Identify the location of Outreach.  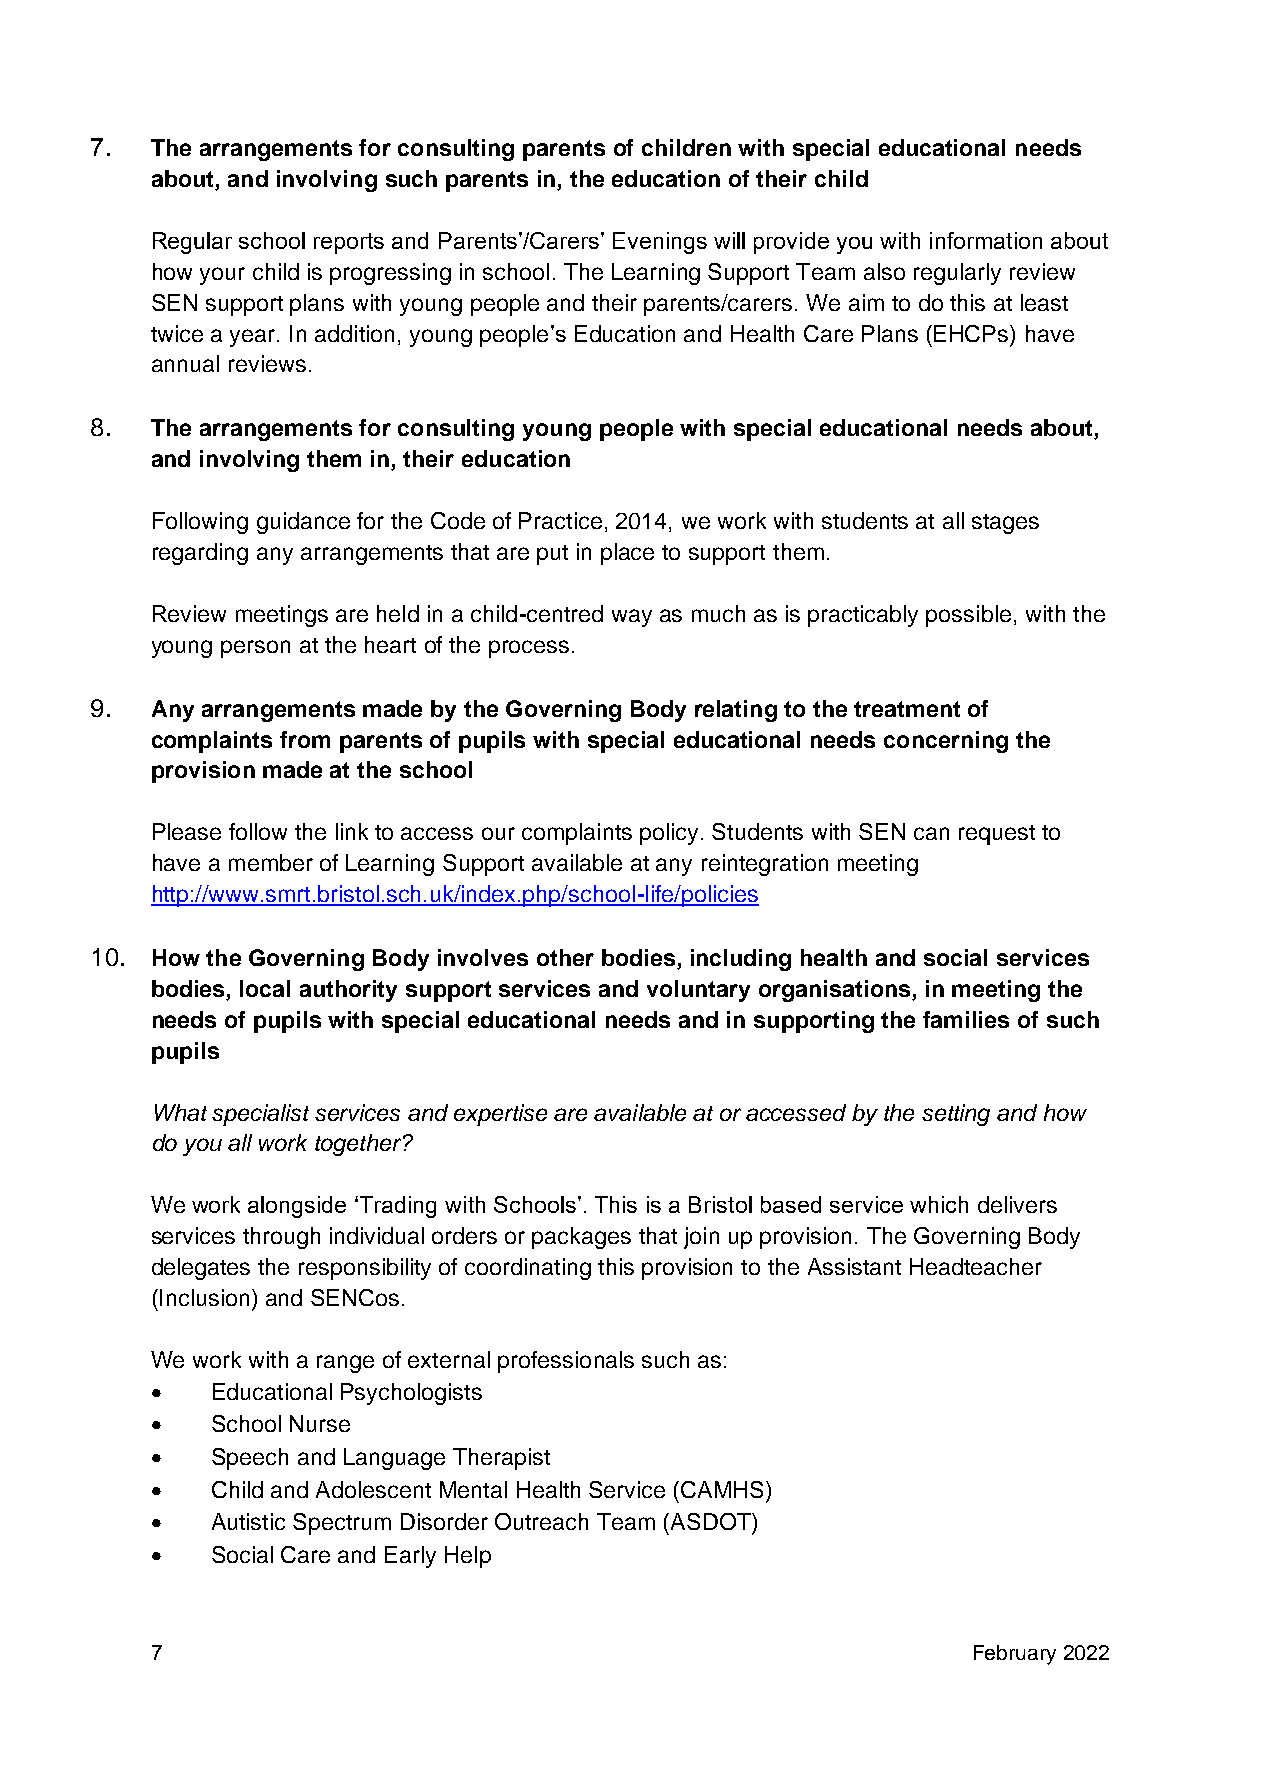
(541, 1521).
